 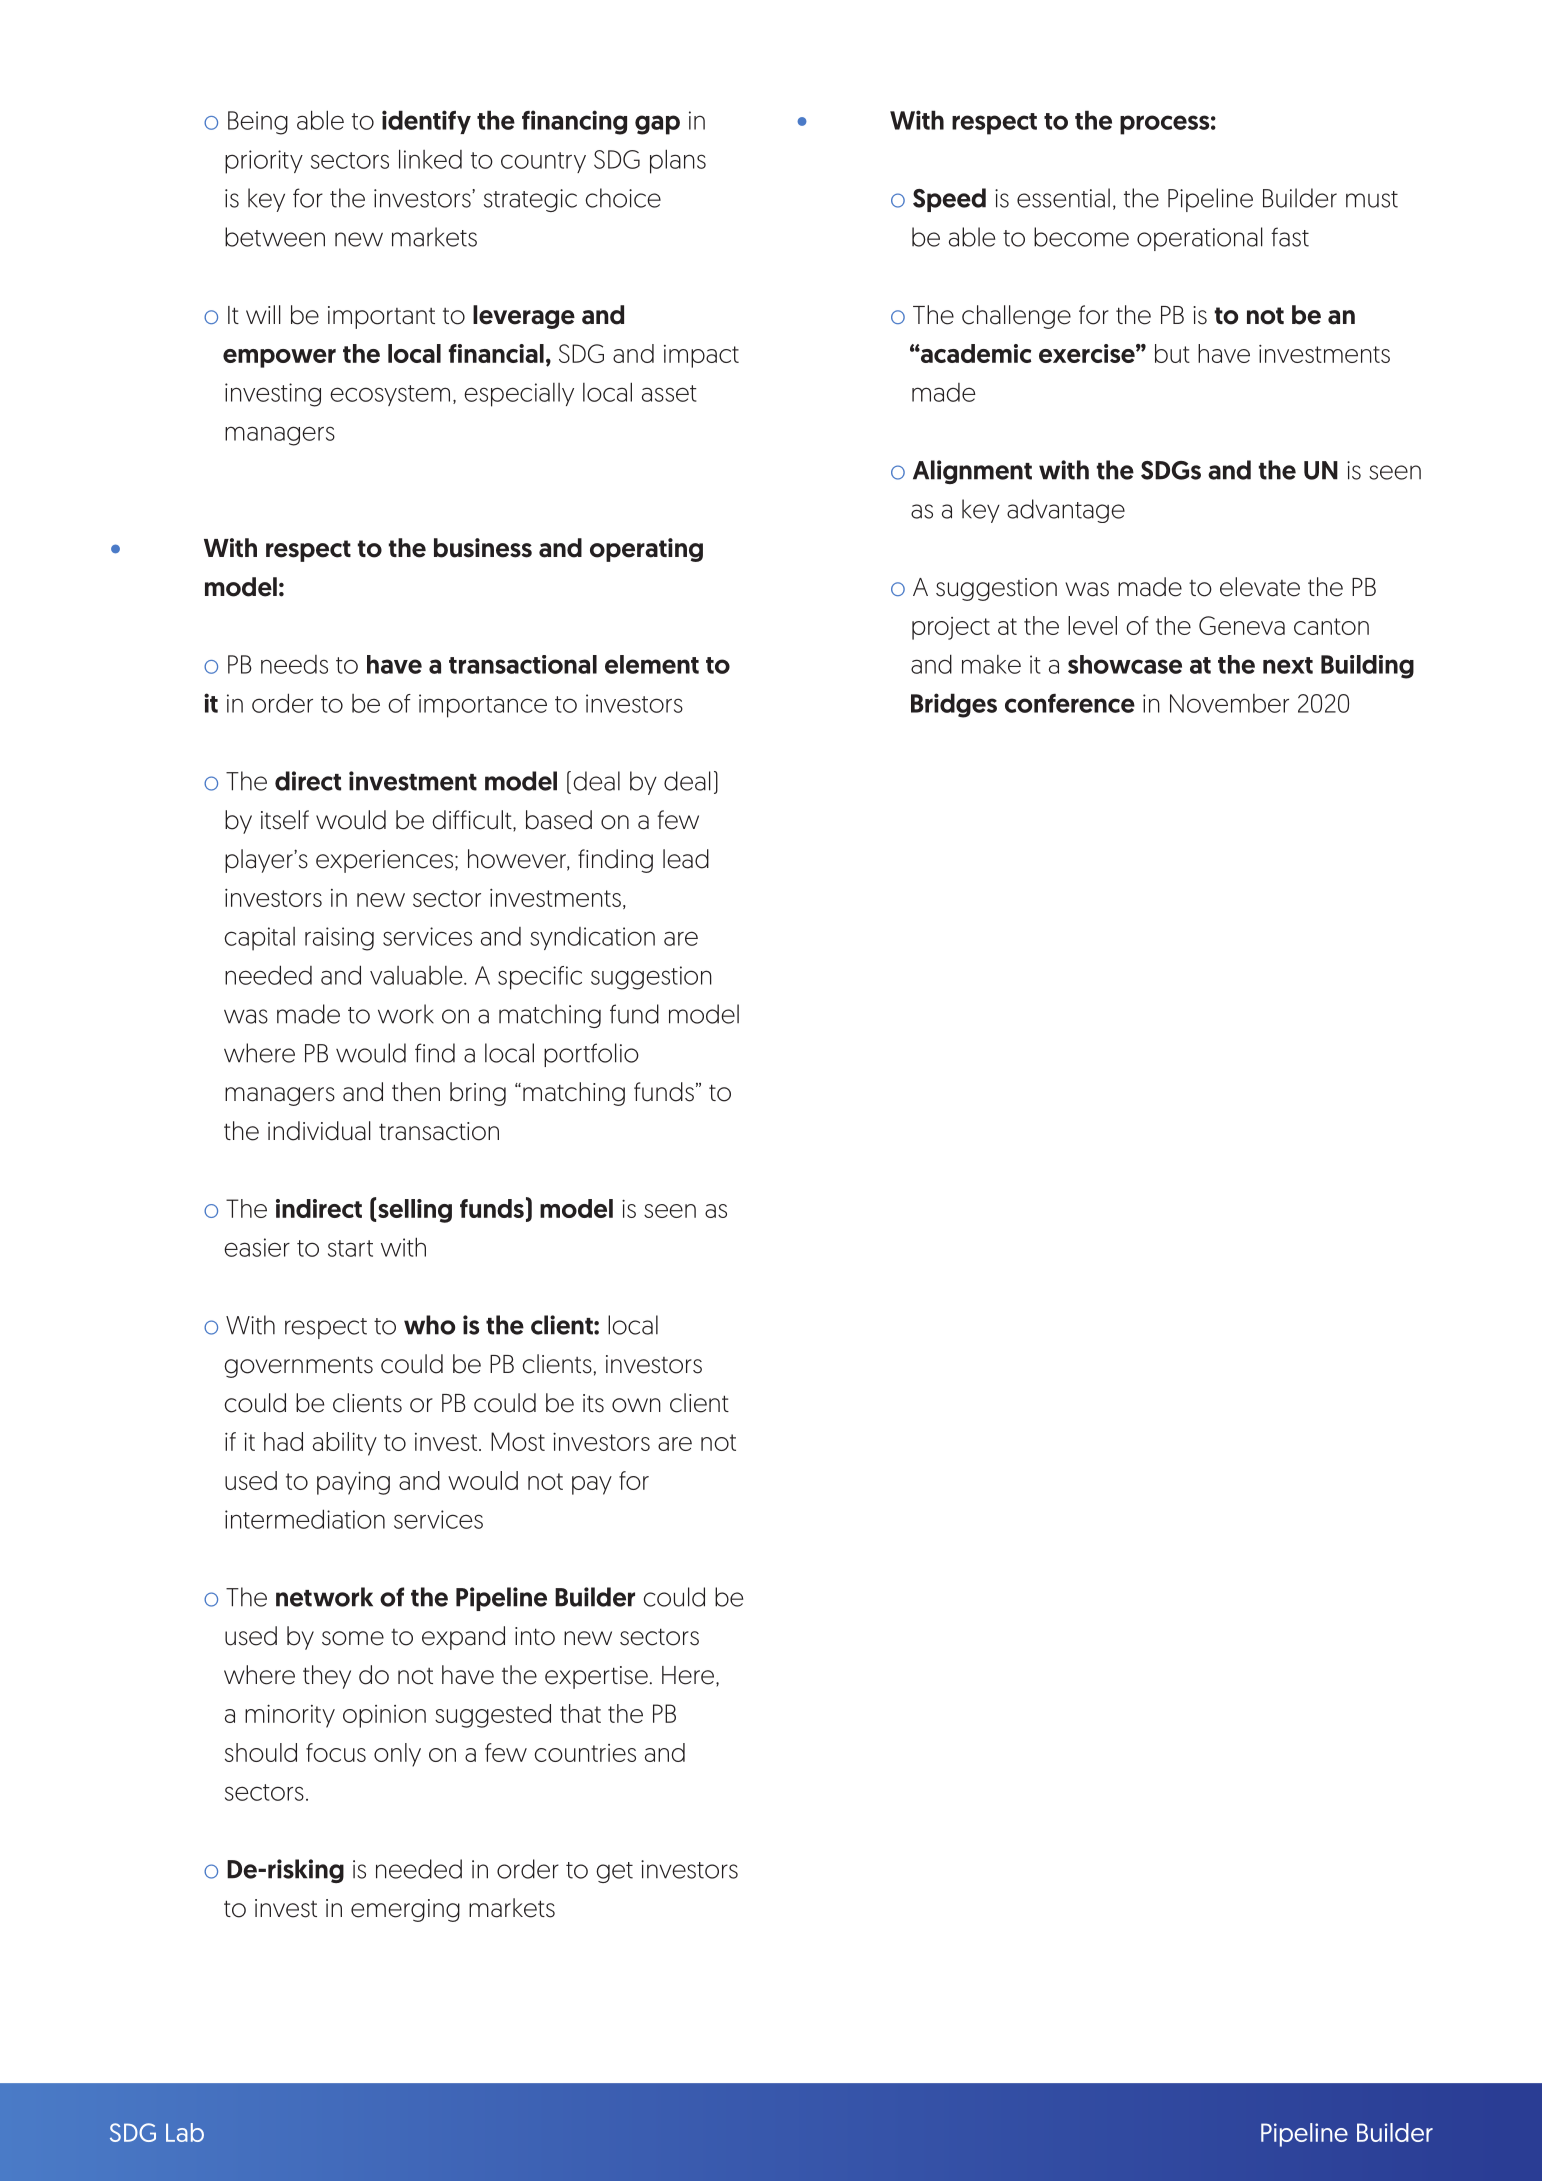 I want to click on portfolio, so click(x=591, y=1055).
